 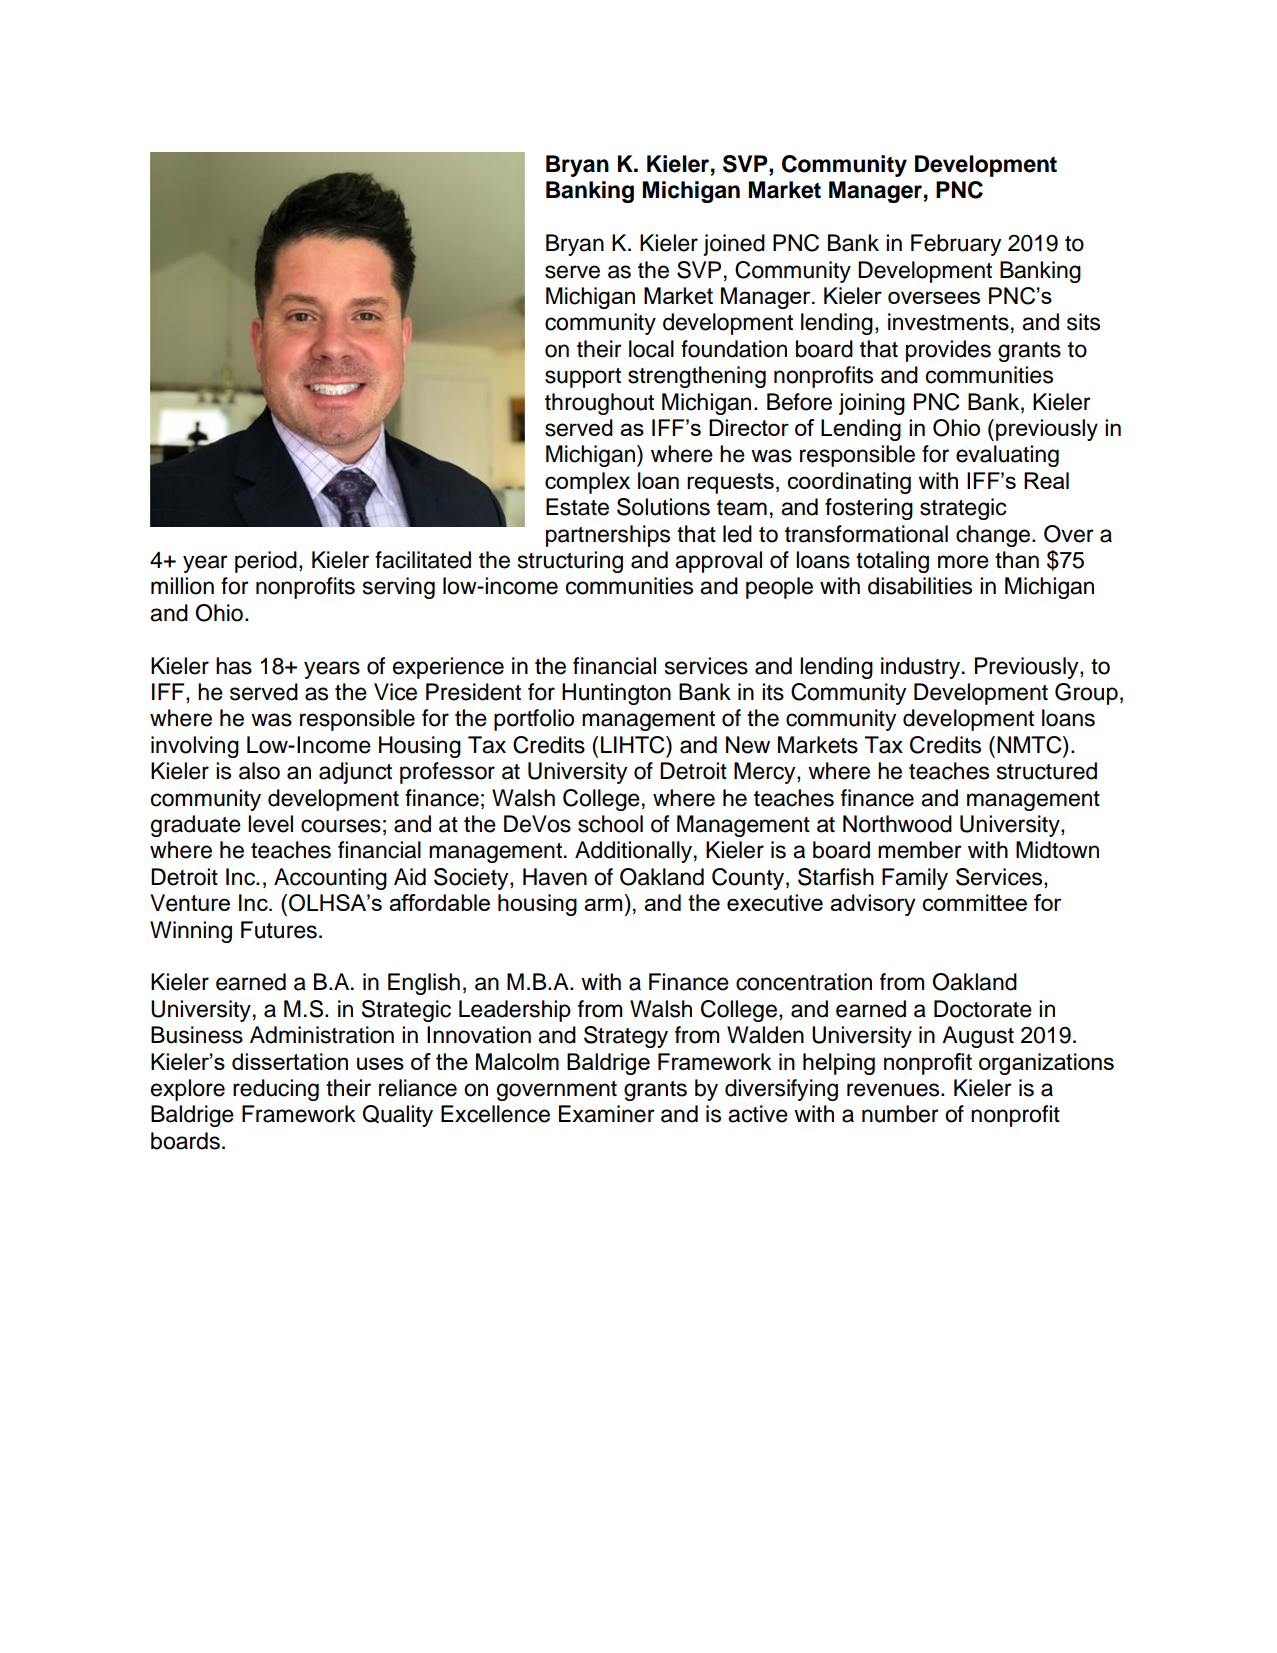 What do you see at coordinates (276, 1090) in the screenshot?
I see `reducing` at bounding box center [276, 1090].
